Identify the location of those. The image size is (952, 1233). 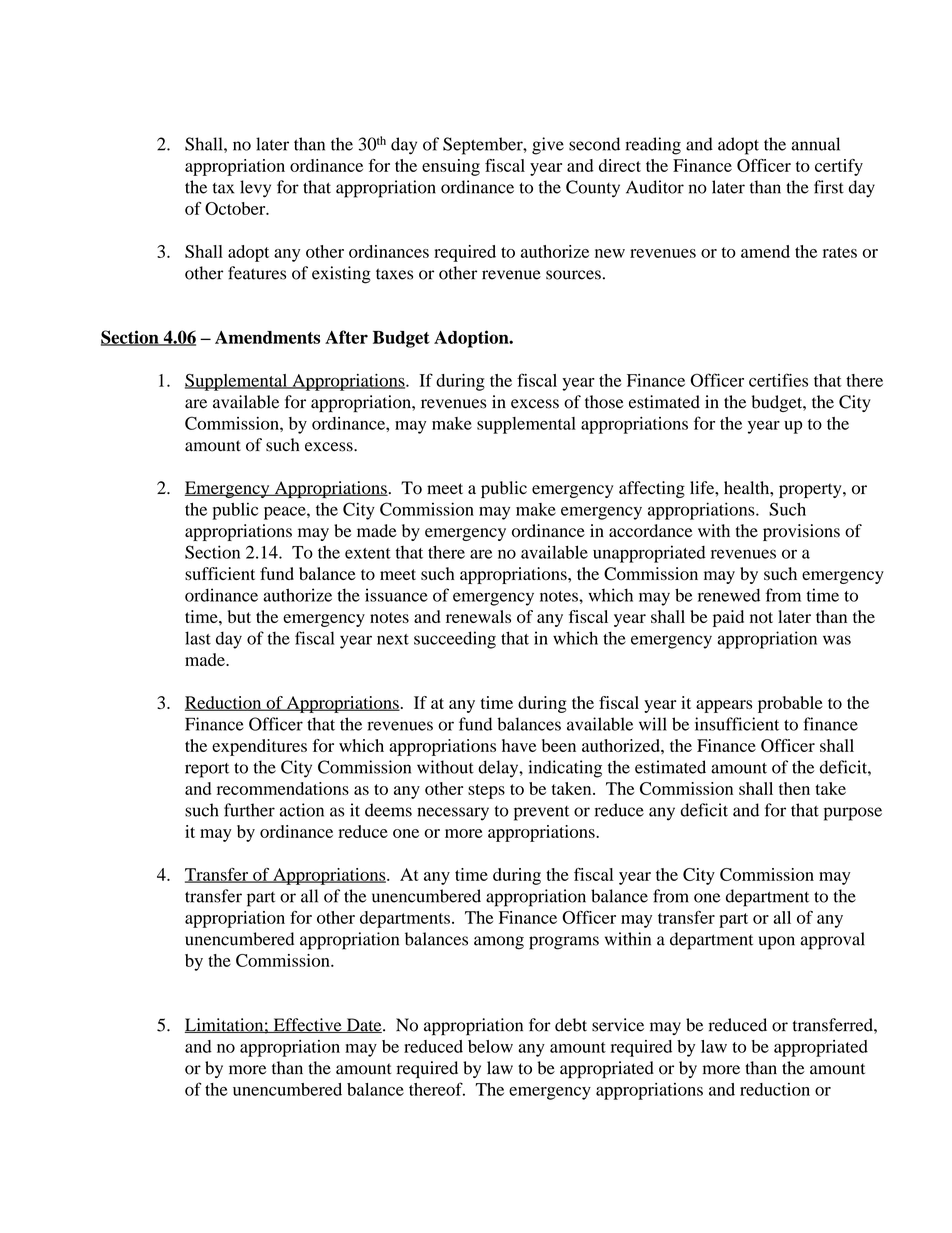
(604, 402).
